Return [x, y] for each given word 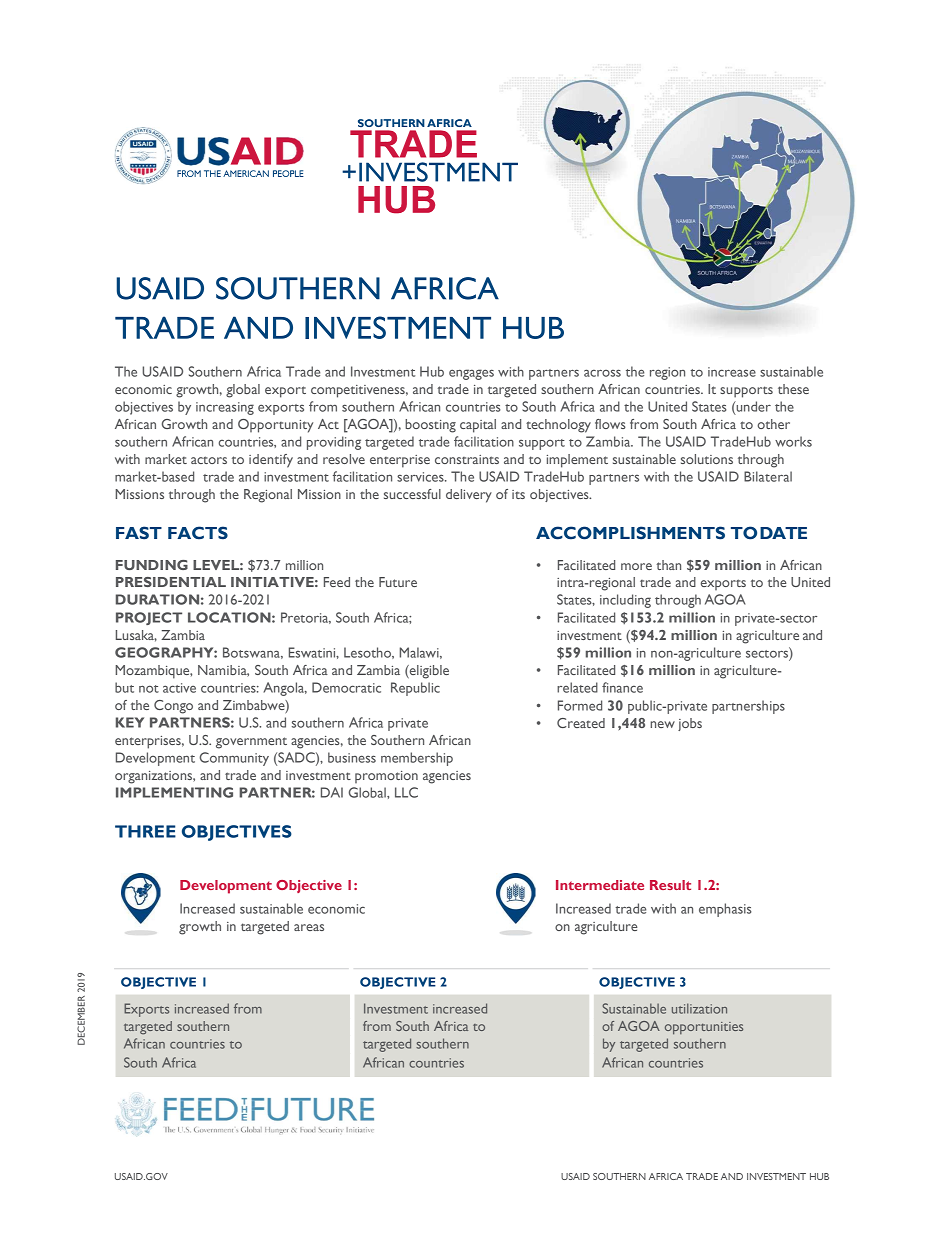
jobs [690, 724]
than [668, 565]
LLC [406, 792]
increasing [225, 408]
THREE [145, 831]
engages [471, 374]
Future [398, 582]
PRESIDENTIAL [171, 582]
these [793, 389]
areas [309, 927]
